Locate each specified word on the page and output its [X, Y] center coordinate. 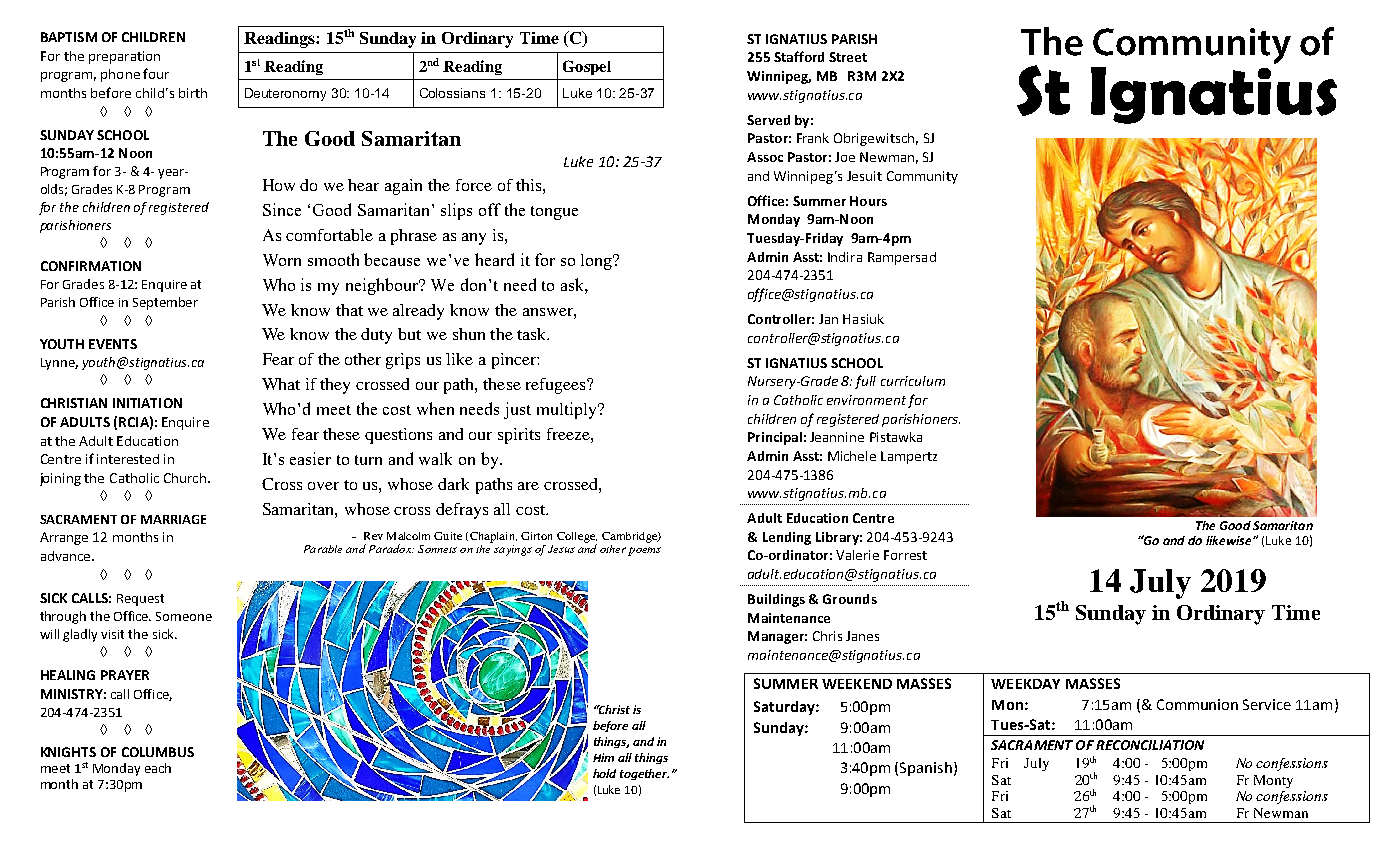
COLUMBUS [158, 752]
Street [848, 57]
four [156, 73]
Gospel [587, 67]
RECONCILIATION [1150, 745]
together [644, 774]
